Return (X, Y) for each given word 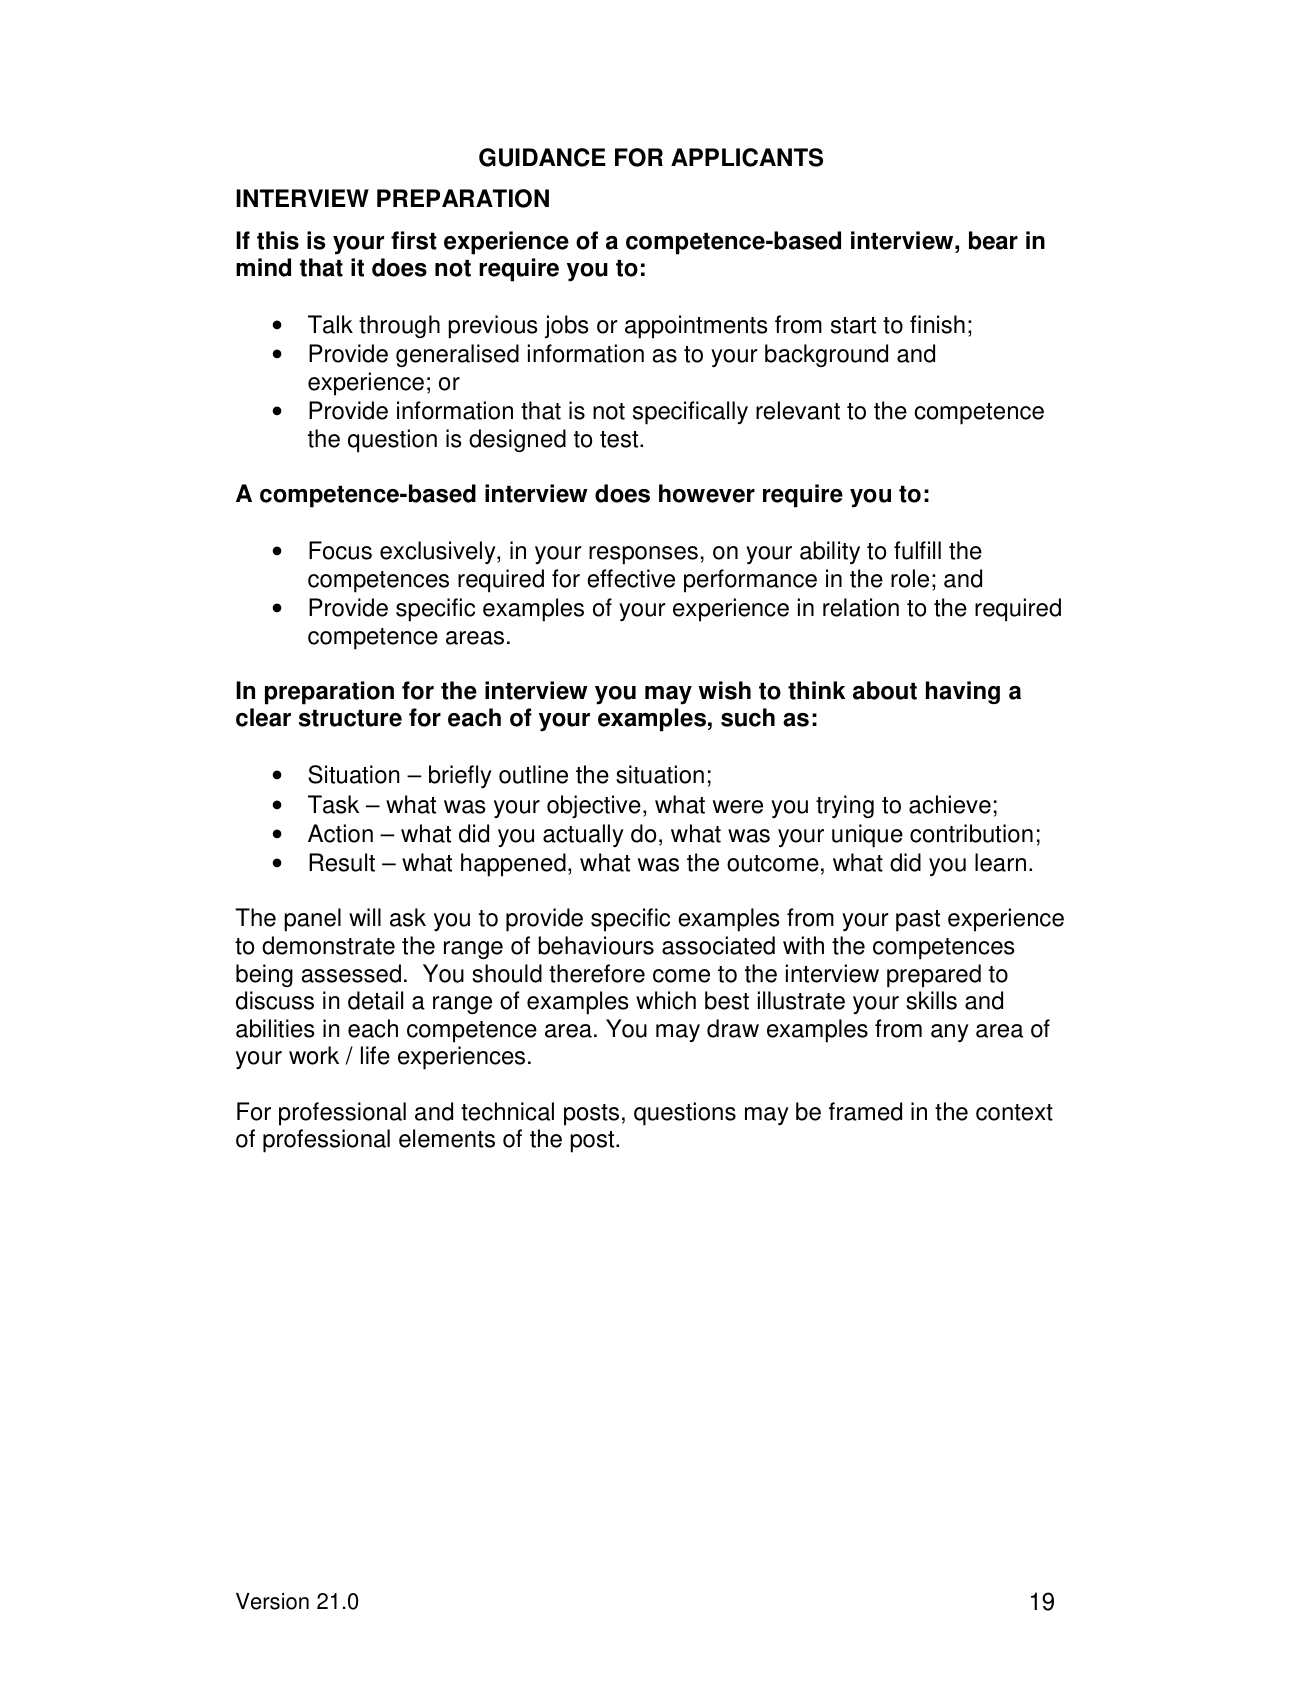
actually (583, 835)
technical (507, 1111)
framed (865, 1111)
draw (733, 1028)
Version (272, 1601)
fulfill (917, 550)
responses (643, 555)
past (918, 921)
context (1014, 1112)
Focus (340, 550)
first (414, 240)
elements (447, 1138)
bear (993, 240)
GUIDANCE (542, 157)
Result (342, 862)
